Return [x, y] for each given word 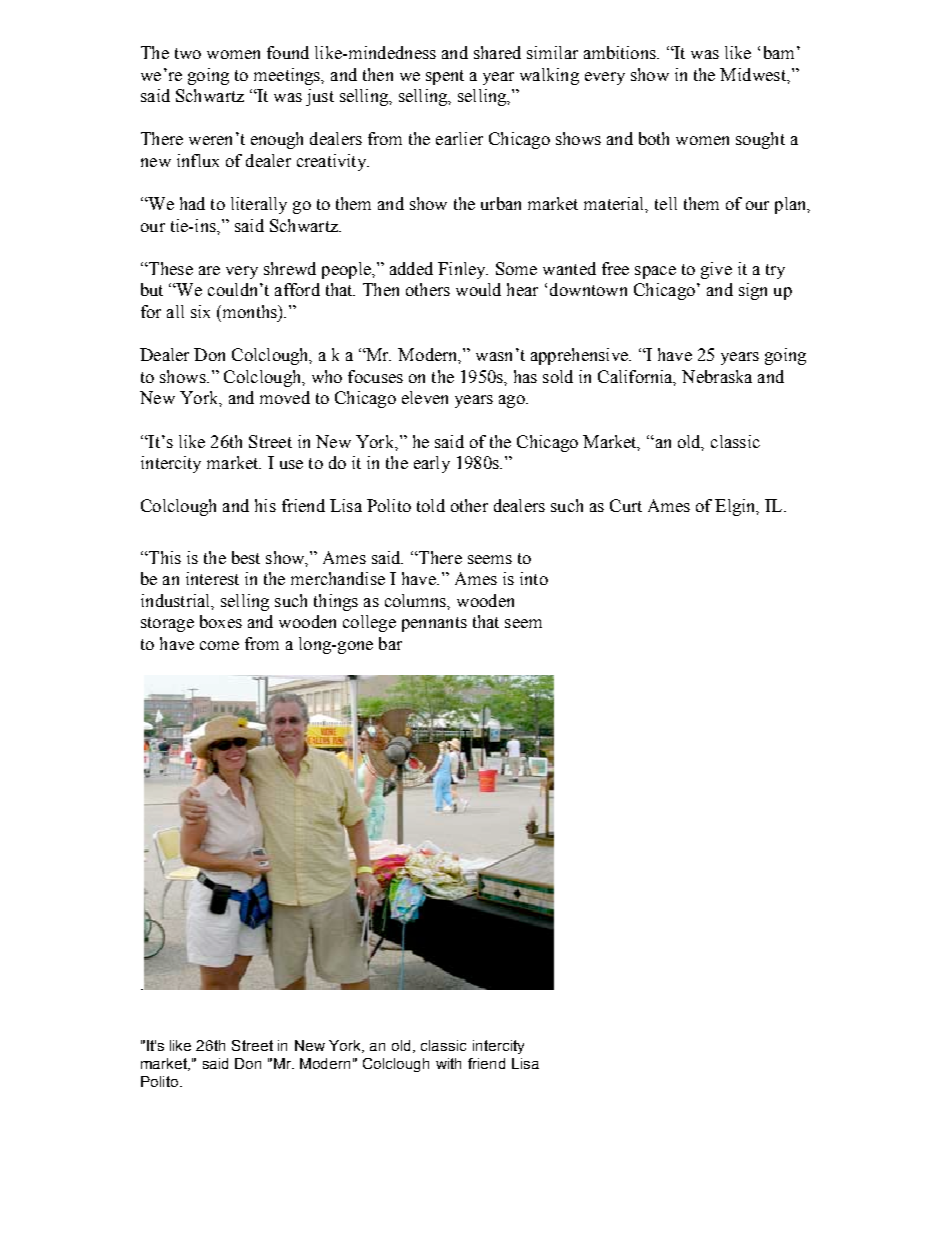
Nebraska [717, 376]
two [188, 53]
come [219, 645]
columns [417, 601]
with [448, 1063]
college [369, 623]
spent [445, 77]
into [534, 578]
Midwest [754, 74]
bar [390, 643]
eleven [425, 397]
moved [285, 397]
